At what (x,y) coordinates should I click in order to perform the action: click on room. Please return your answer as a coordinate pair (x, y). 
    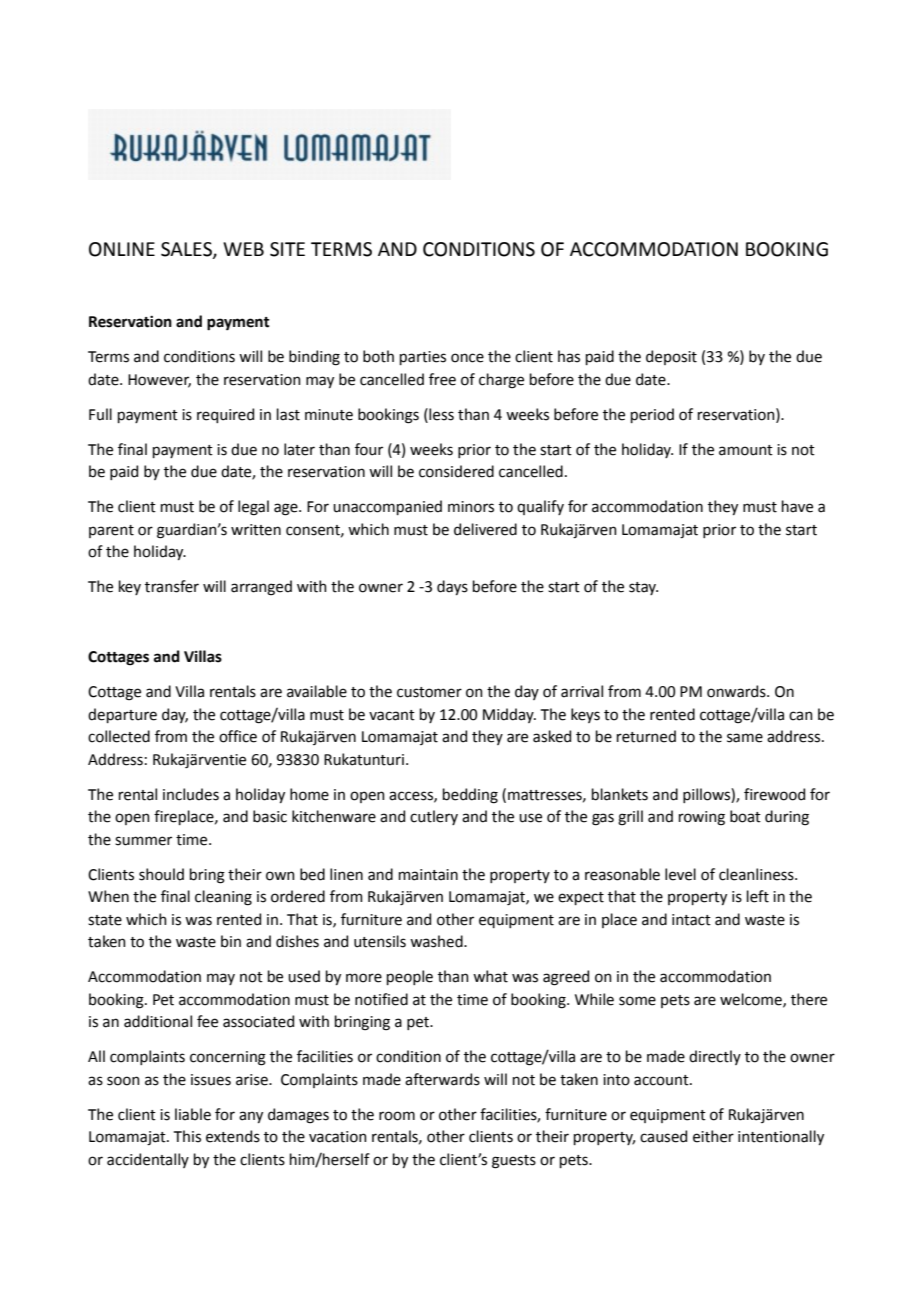
    Looking at the image, I should click on (397, 1116).
